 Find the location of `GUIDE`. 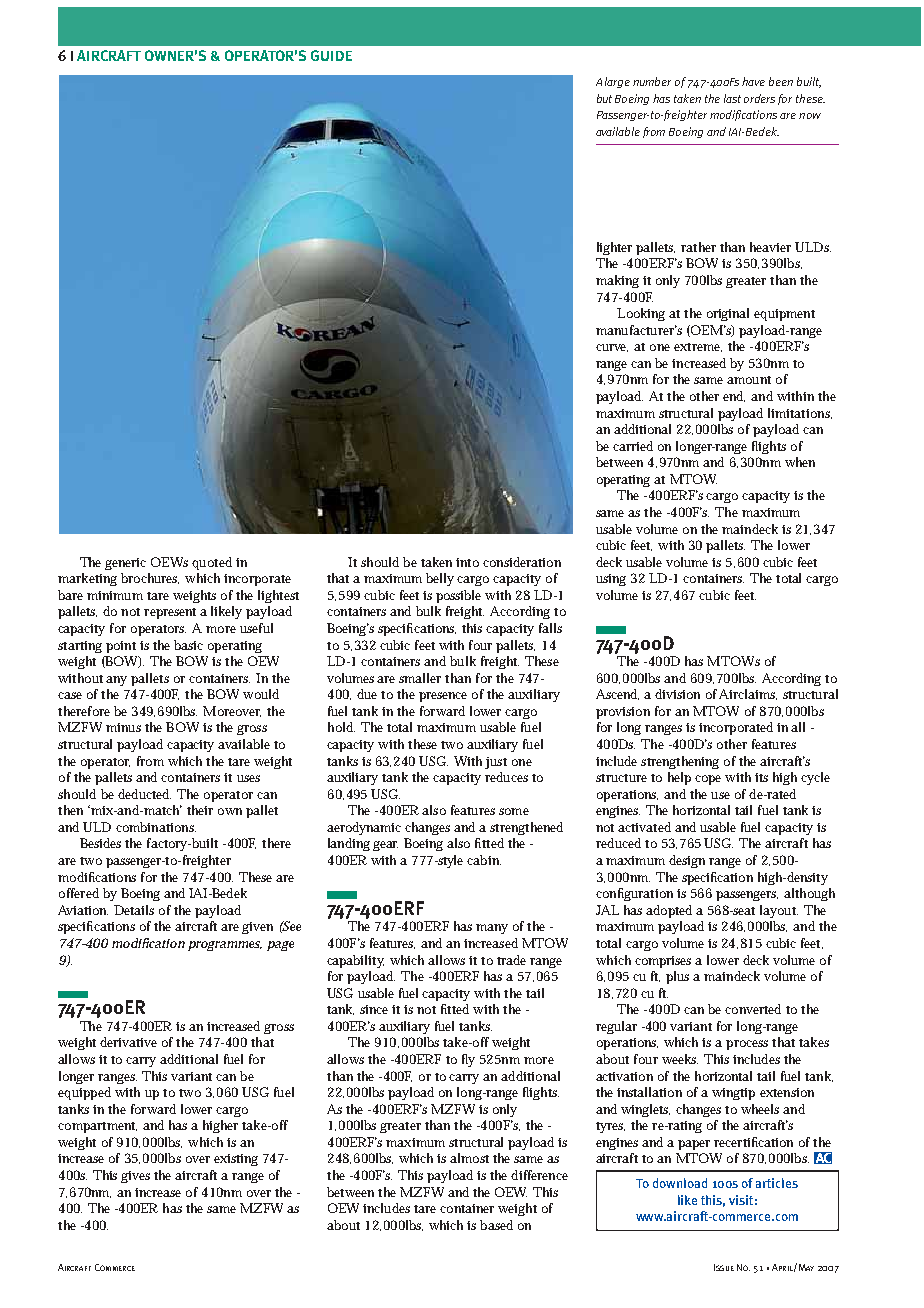

GUIDE is located at coordinates (331, 55).
